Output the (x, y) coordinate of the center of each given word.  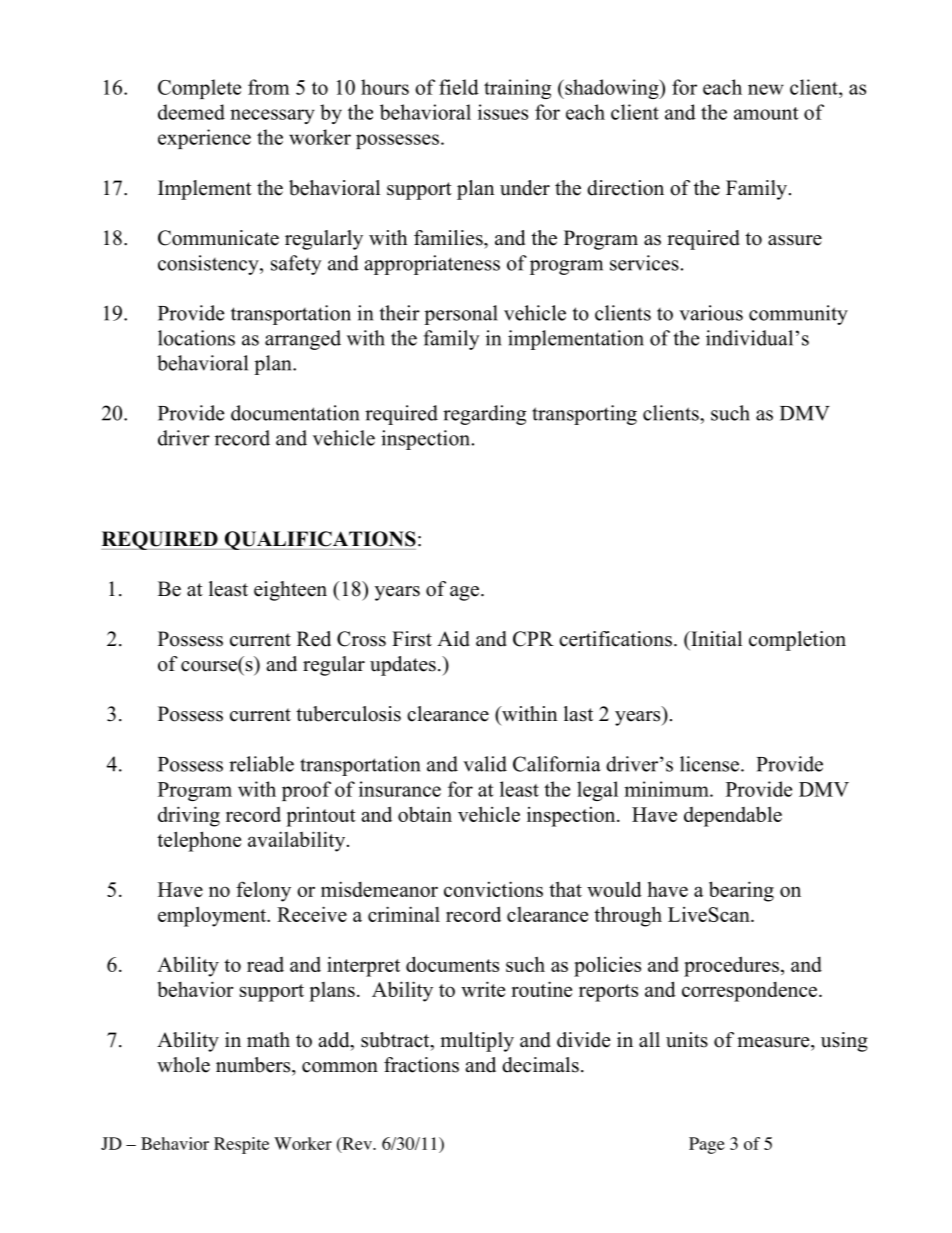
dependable (733, 816)
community (798, 315)
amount (766, 113)
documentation (295, 413)
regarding (484, 415)
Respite (241, 1145)
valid (485, 764)
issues (503, 112)
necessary (272, 116)
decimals (540, 1065)
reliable (261, 764)
